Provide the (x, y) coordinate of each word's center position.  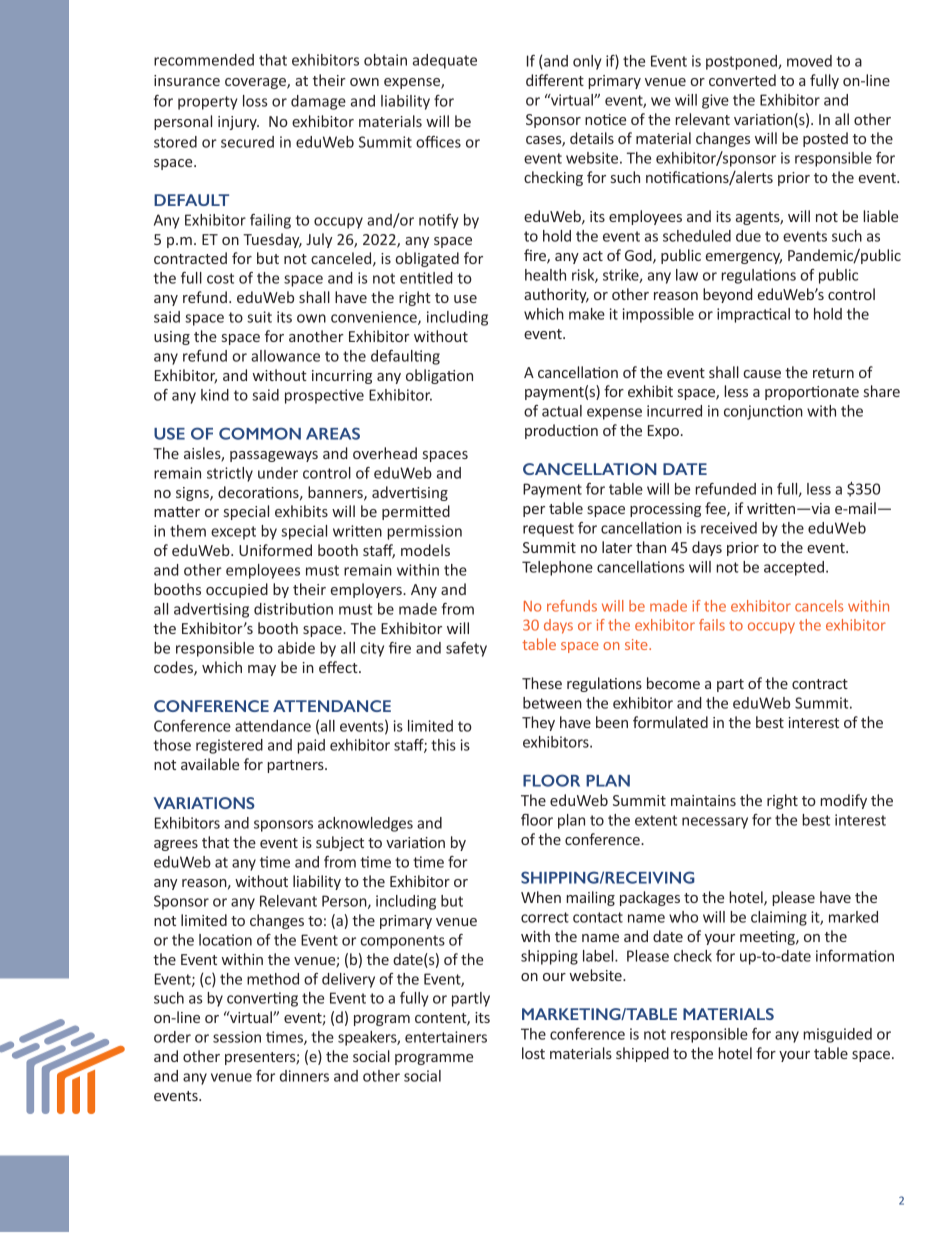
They (538, 723)
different (555, 80)
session (237, 1037)
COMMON (260, 433)
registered (229, 746)
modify (843, 801)
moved (809, 61)
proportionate (812, 393)
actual (562, 411)
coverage (256, 83)
